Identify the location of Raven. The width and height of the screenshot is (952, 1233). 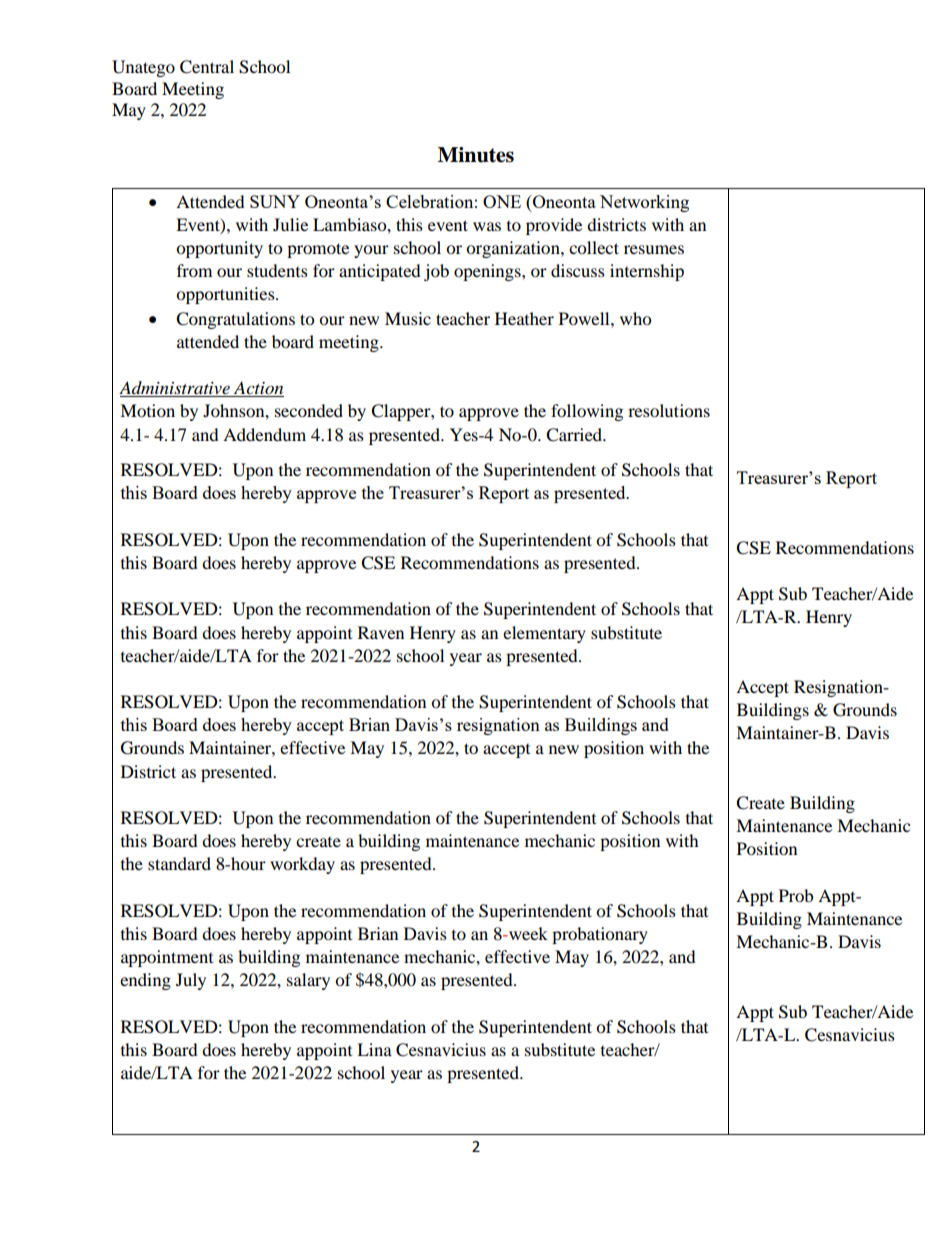
(381, 632).
